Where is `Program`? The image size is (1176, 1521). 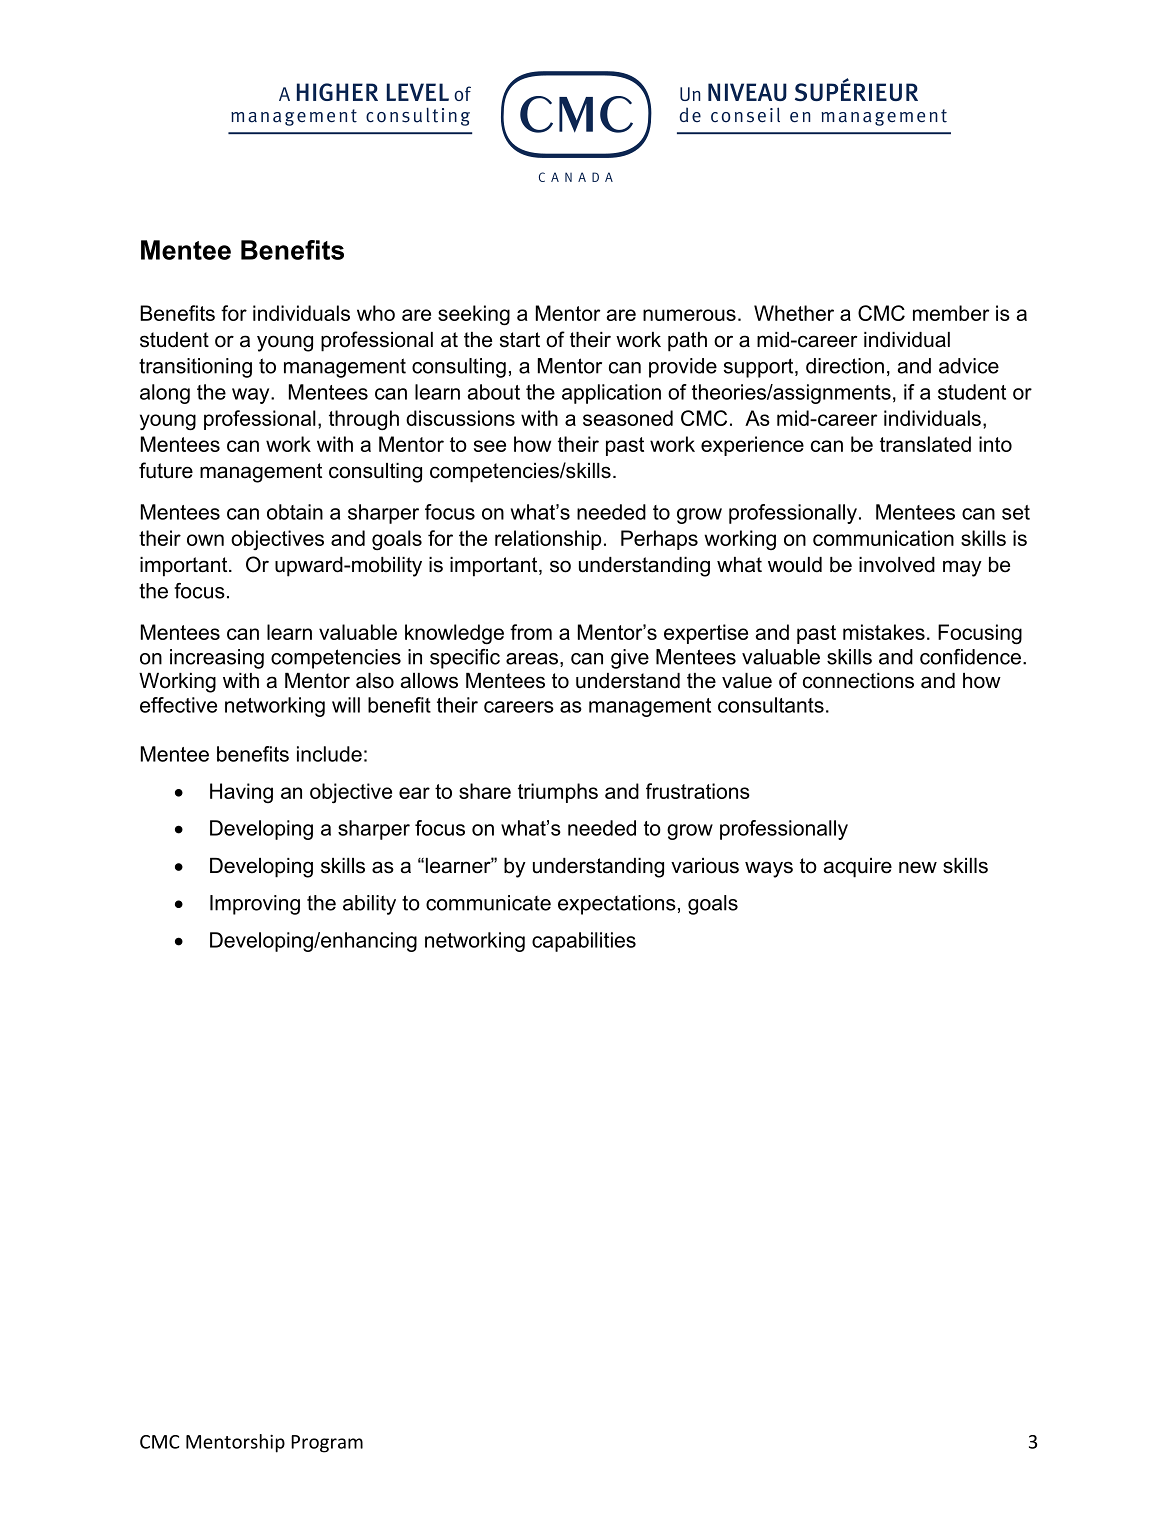 Program is located at coordinates (327, 1444).
